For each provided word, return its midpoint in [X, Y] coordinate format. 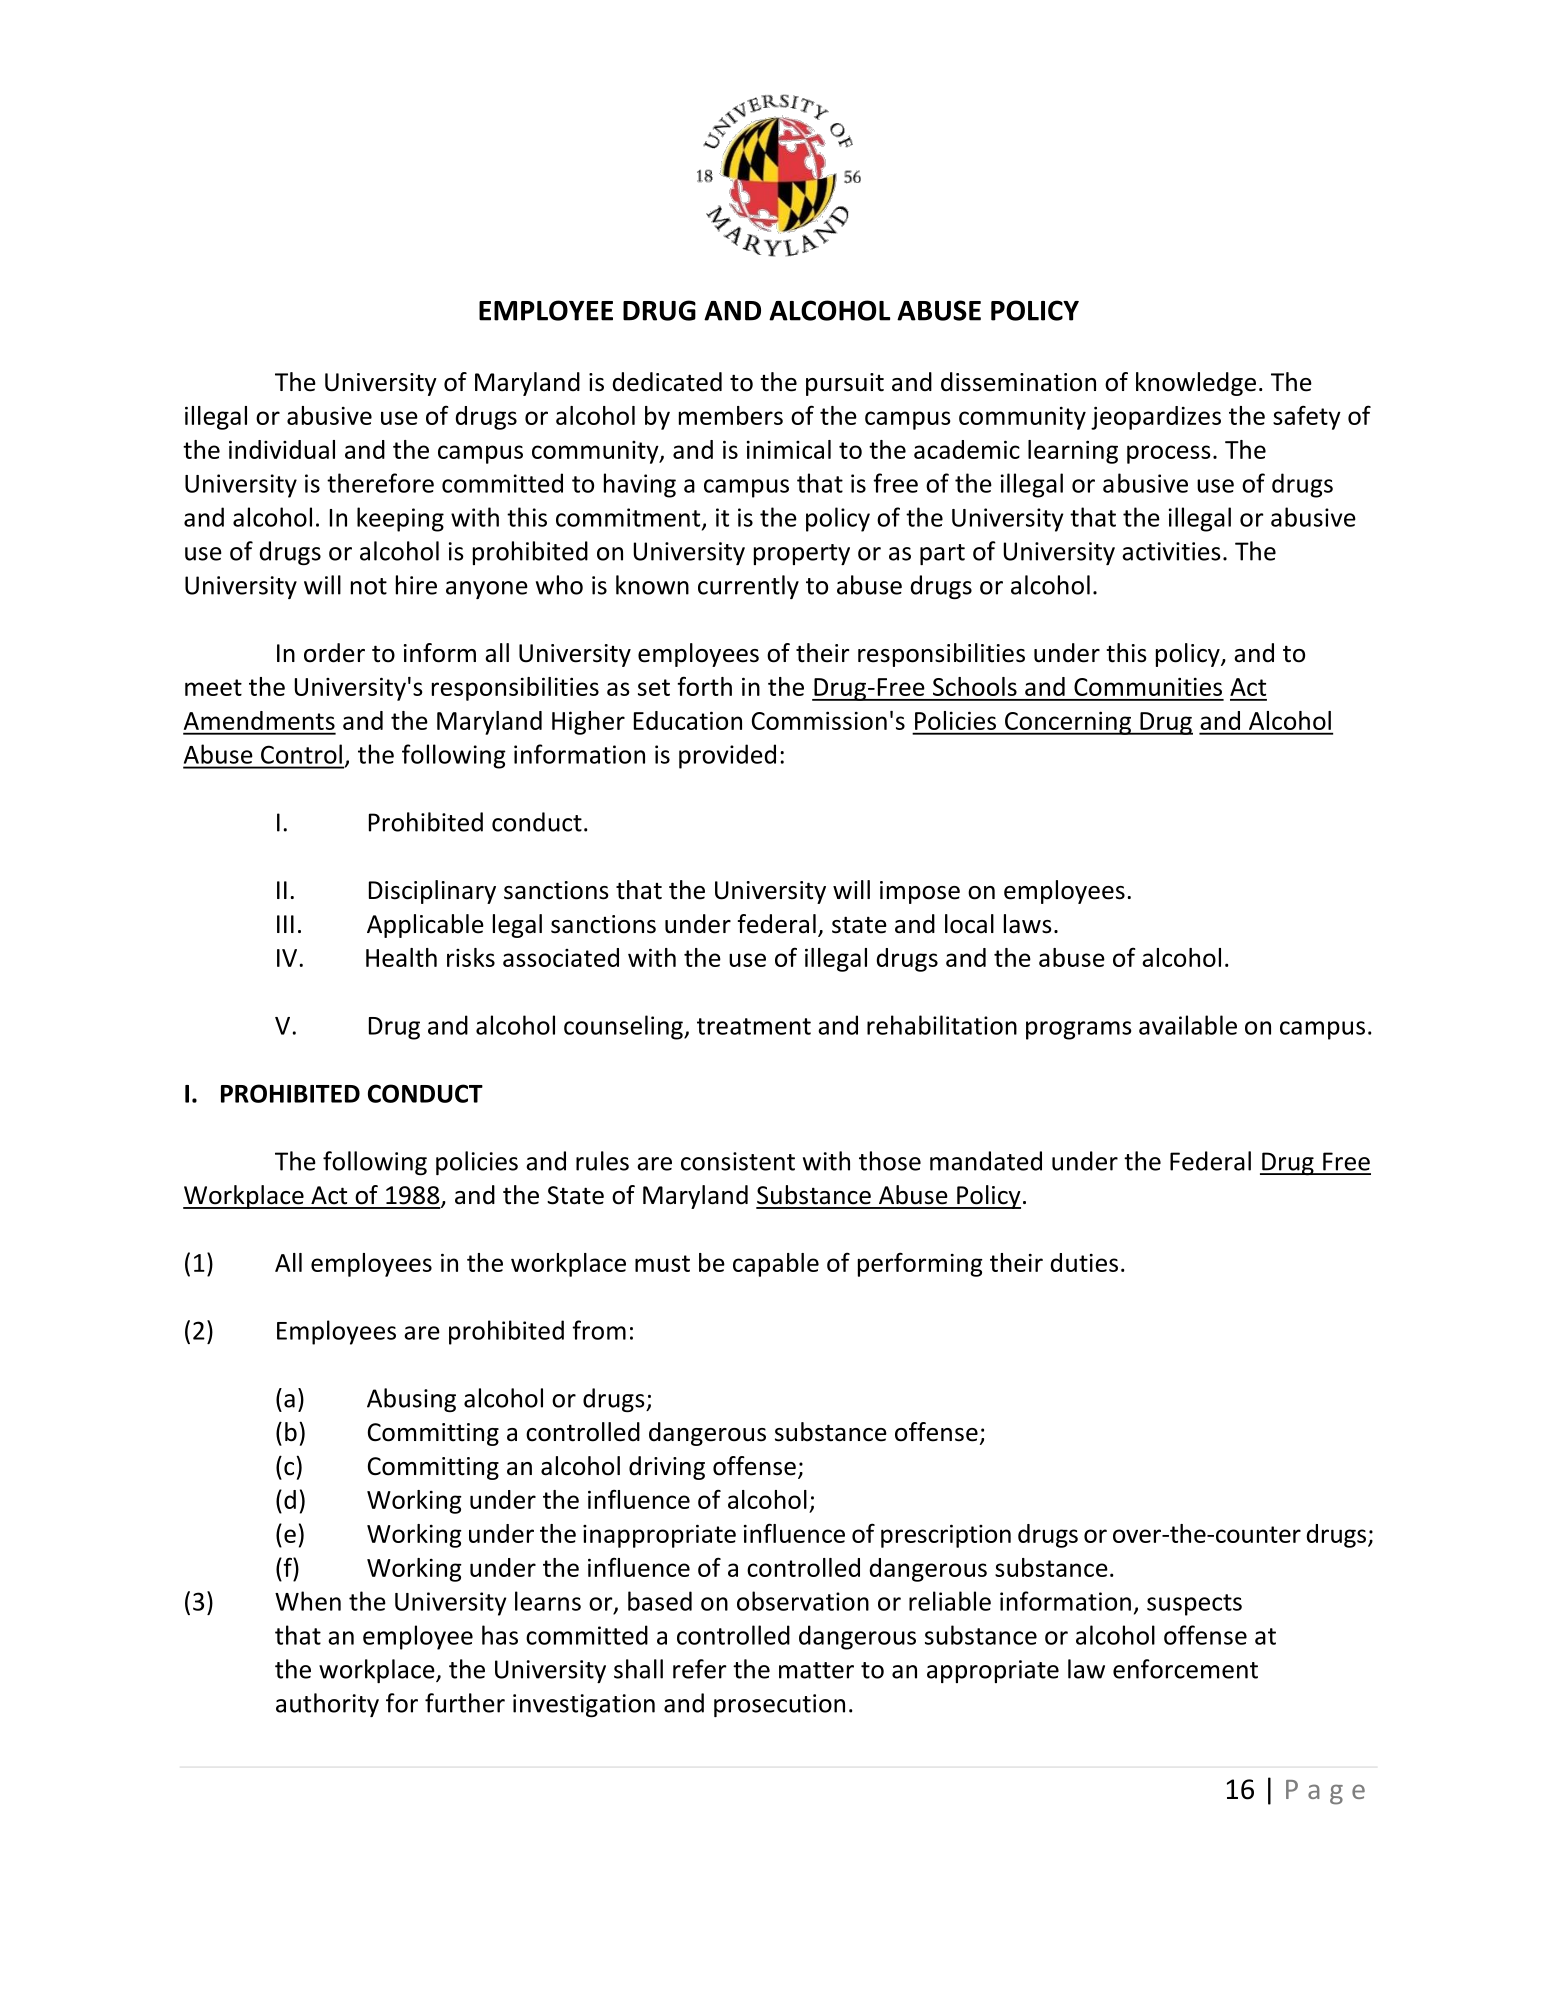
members [731, 415]
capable [776, 1265]
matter [816, 1670]
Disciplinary [432, 892]
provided [727, 756]
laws [1028, 924]
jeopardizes [1156, 418]
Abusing [411, 1400]
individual [282, 449]
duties [1084, 1262]
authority [327, 1705]
